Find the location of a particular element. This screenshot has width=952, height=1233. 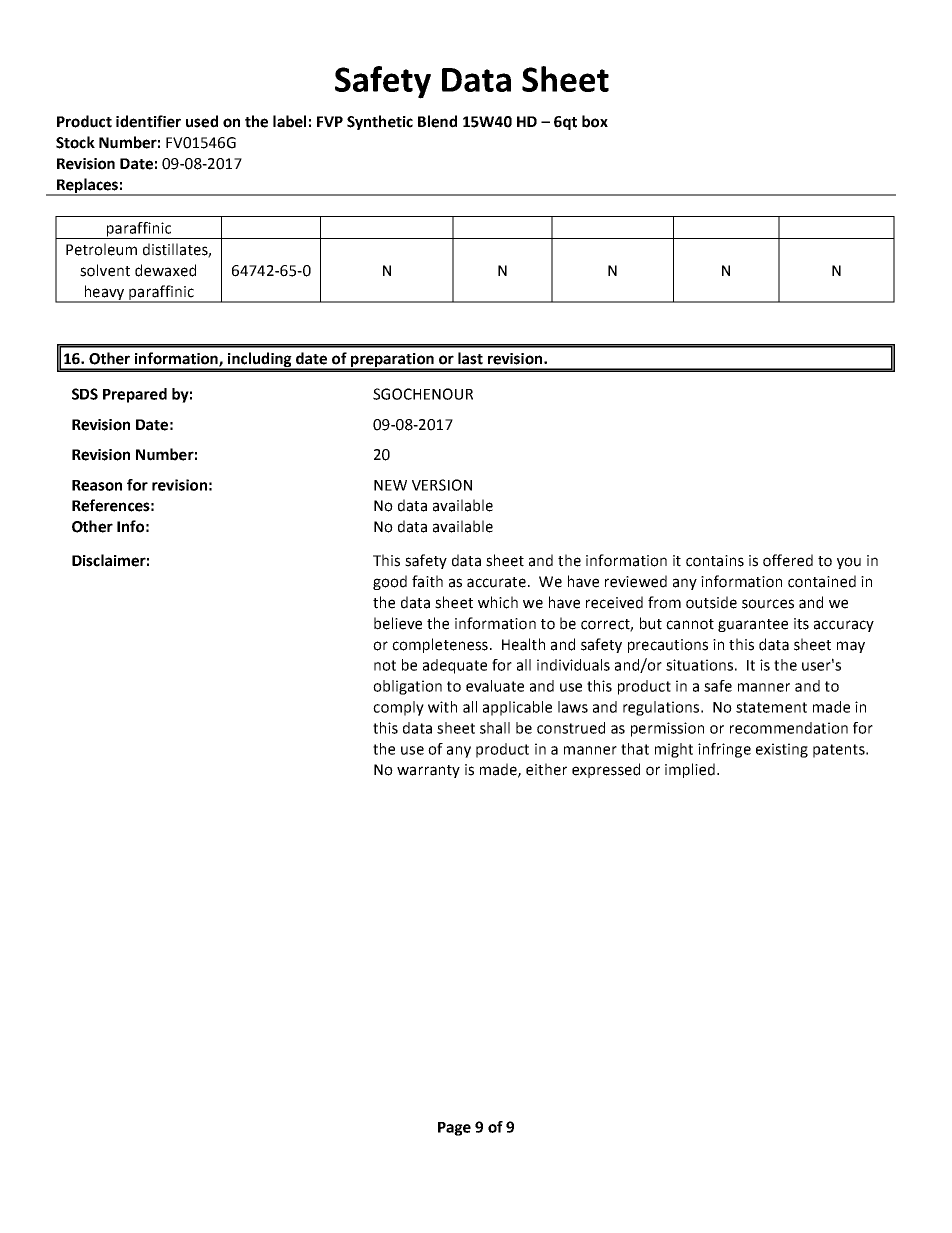

warranty is located at coordinates (428, 771).
